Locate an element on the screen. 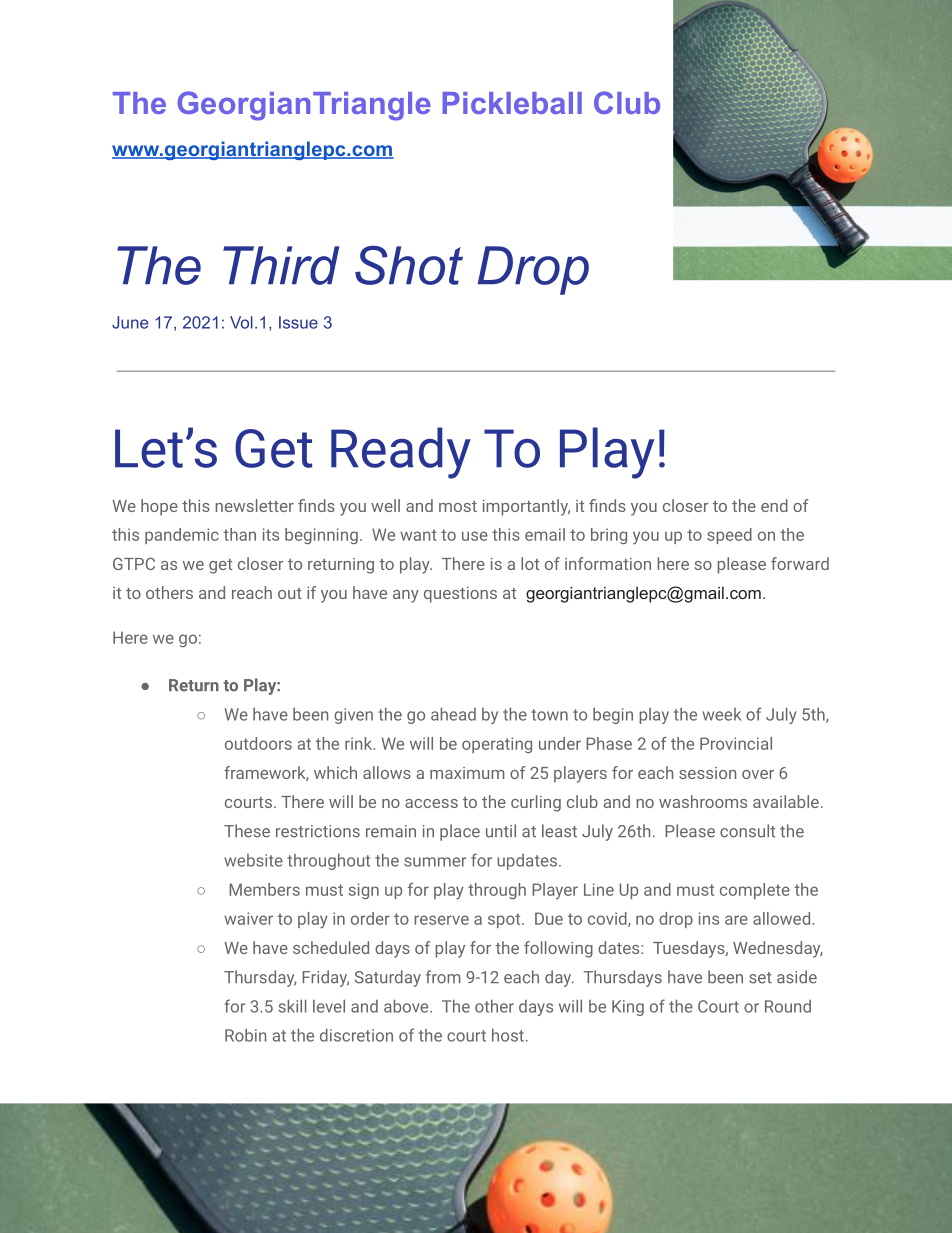 The width and height of the screenshot is (952, 1233). These is located at coordinates (247, 831).
